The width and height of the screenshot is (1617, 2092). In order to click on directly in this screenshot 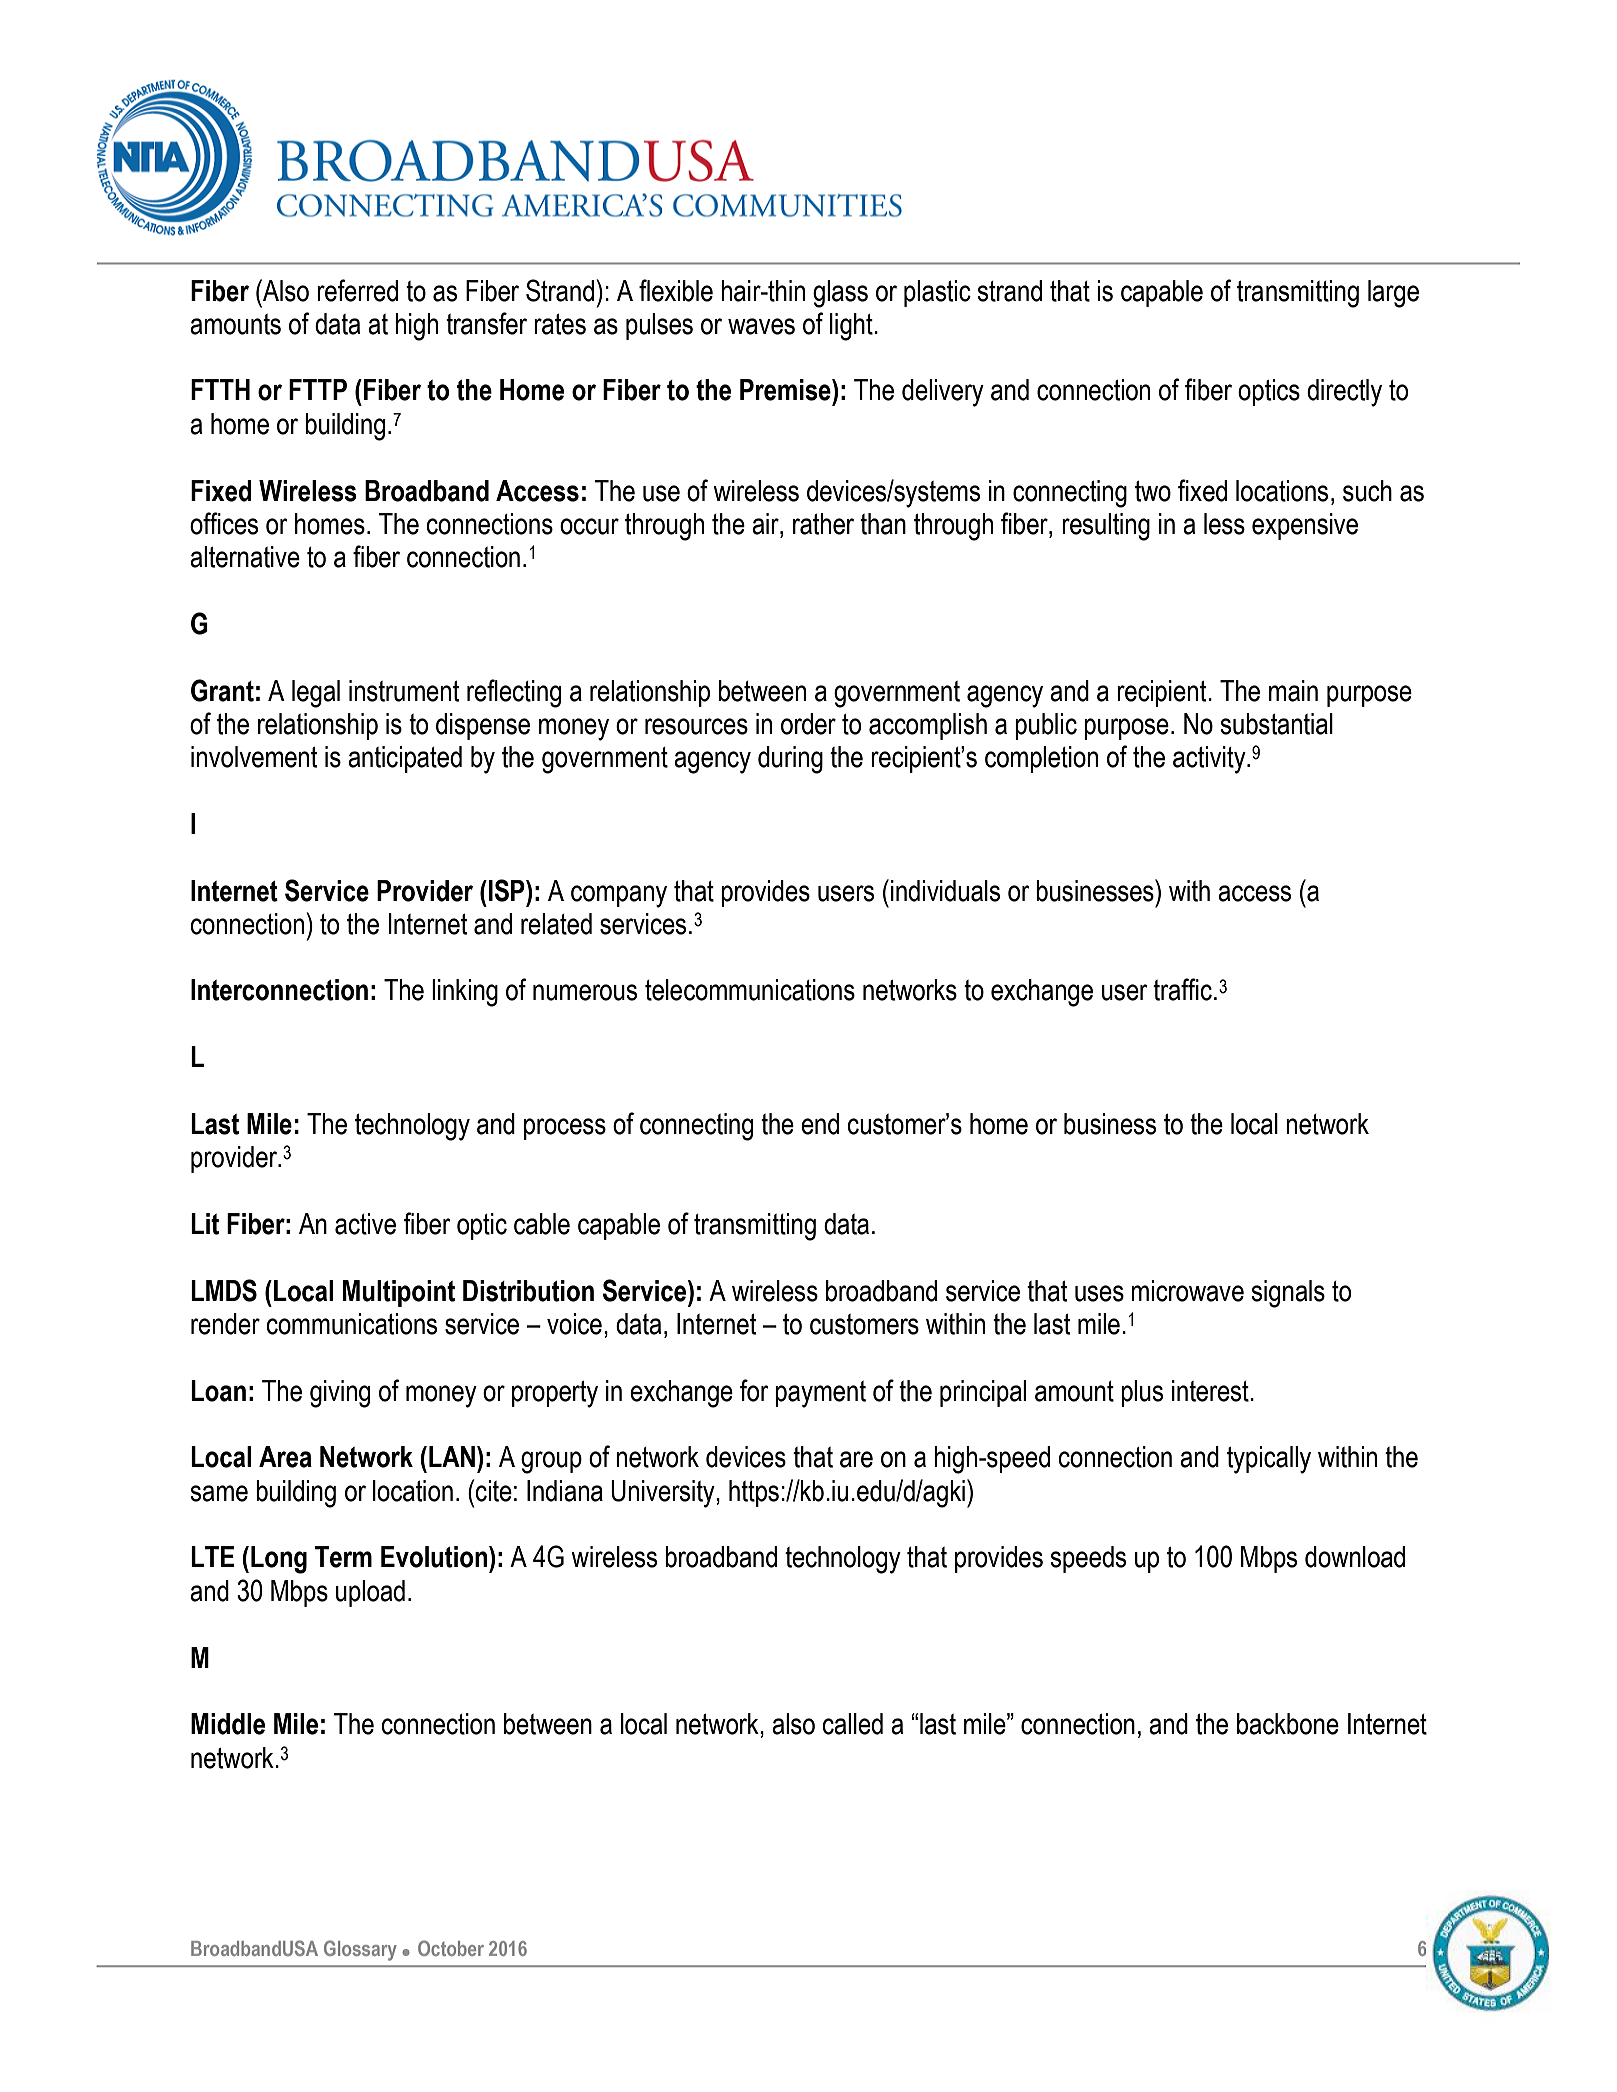, I will do `click(1344, 393)`.
